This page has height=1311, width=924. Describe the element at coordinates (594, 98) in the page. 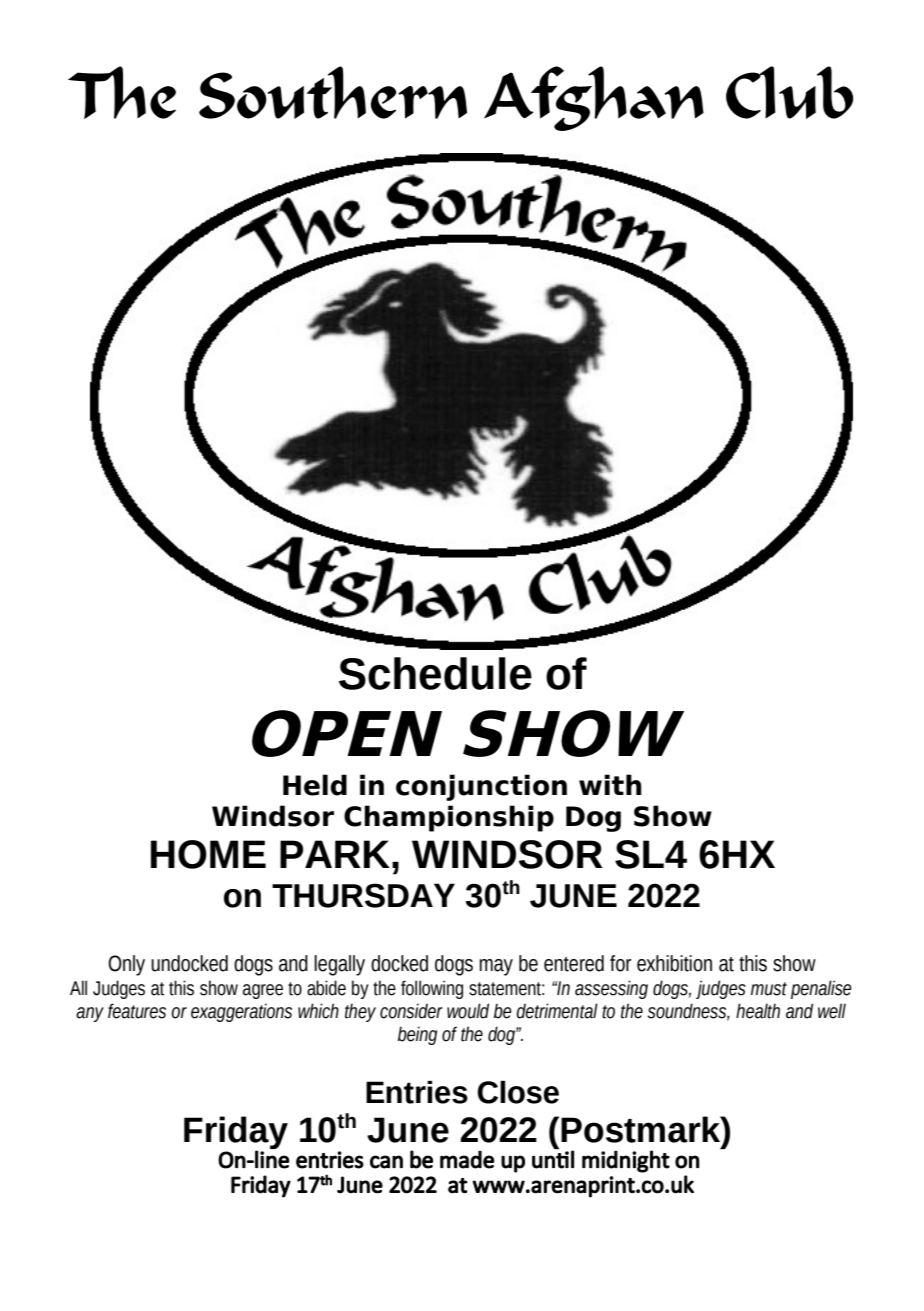

I see `Afghan` at that location.
